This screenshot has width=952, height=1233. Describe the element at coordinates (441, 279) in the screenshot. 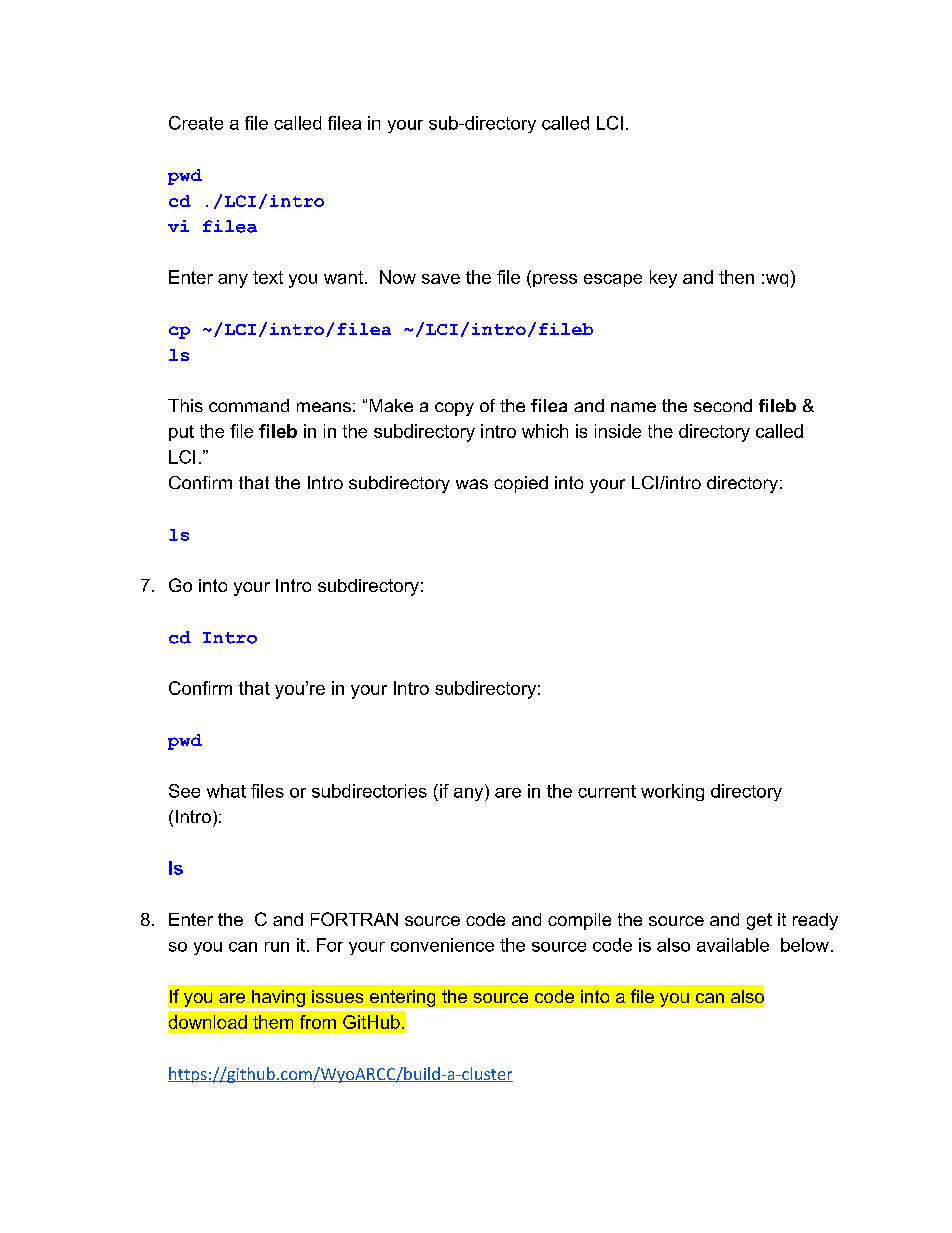

I see `save` at that location.
